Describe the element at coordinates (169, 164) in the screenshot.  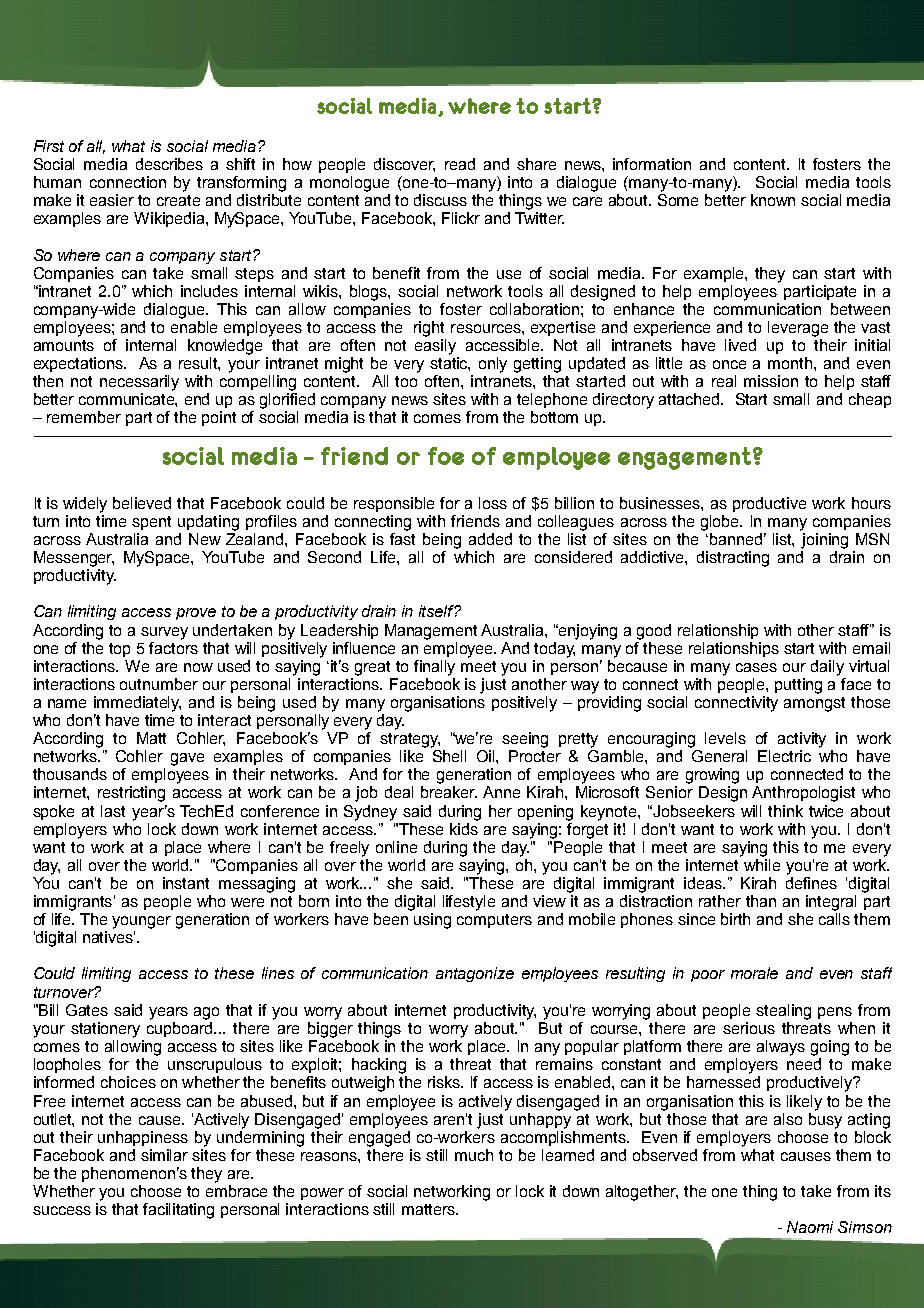
I see `describes` at that location.
